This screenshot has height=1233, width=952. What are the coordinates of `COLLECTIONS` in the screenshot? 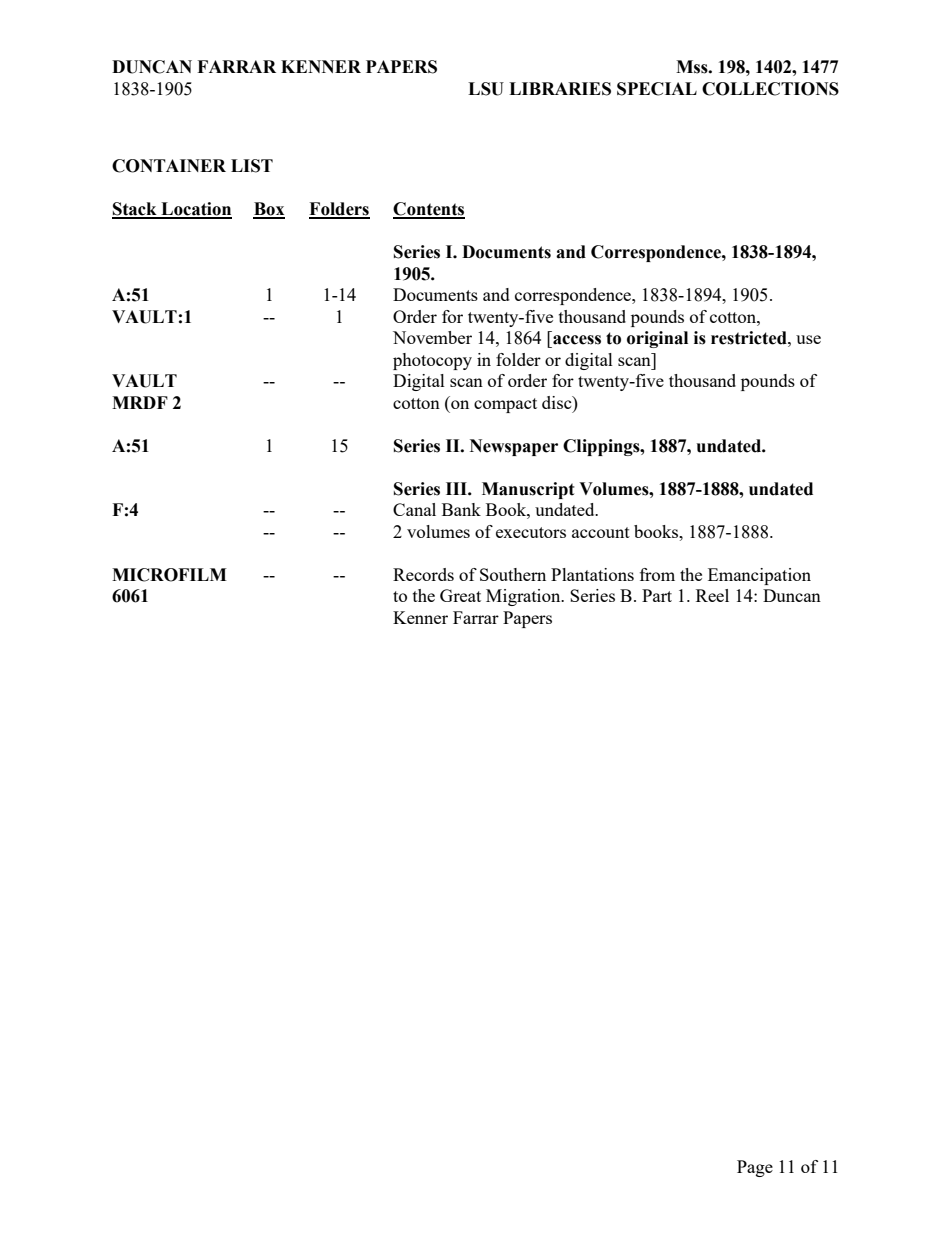 It's located at (770, 89).
